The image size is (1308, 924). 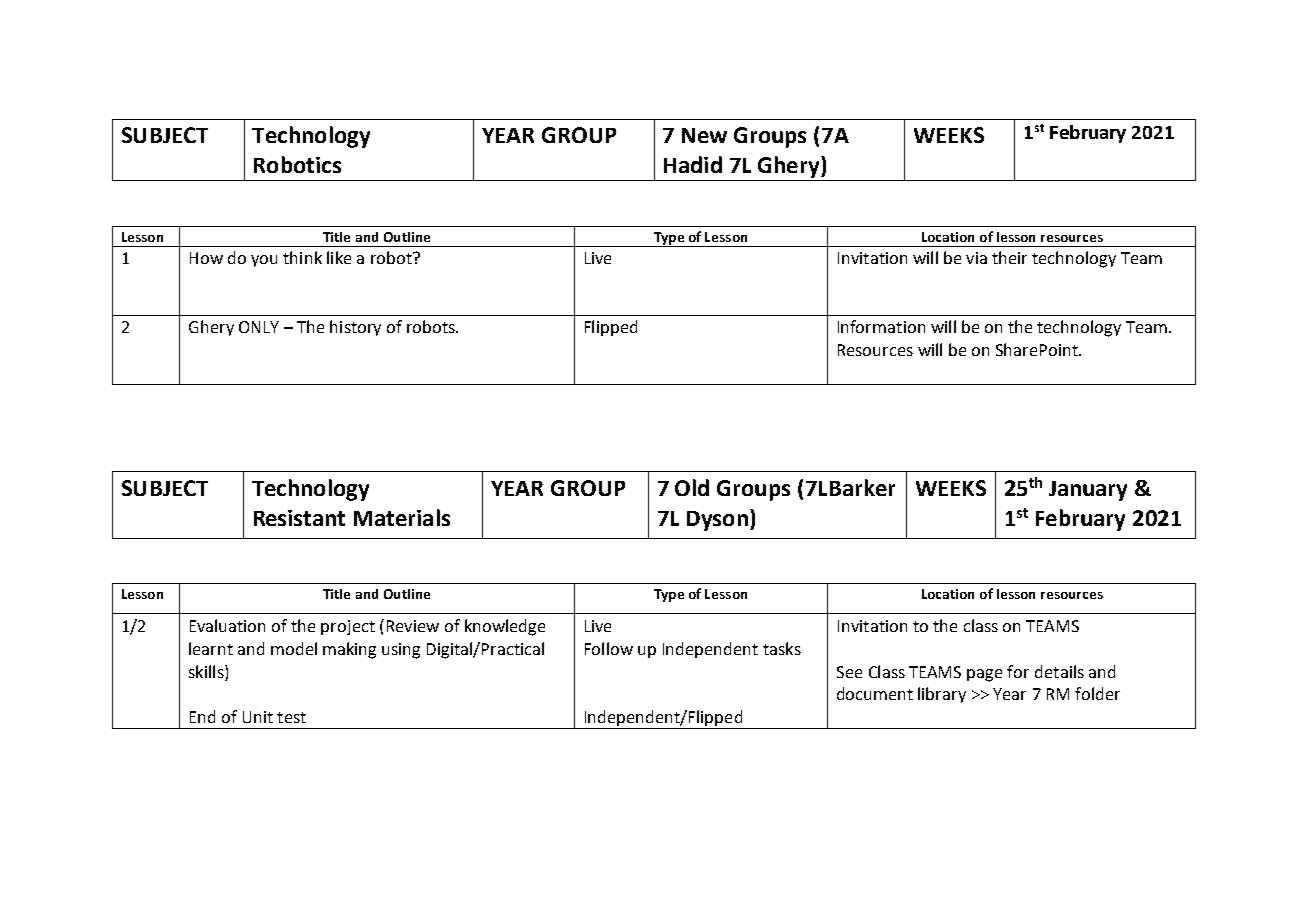 What do you see at coordinates (299, 518) in the screenshot?
I see `Resistant` at bounding box center [299, 518].
